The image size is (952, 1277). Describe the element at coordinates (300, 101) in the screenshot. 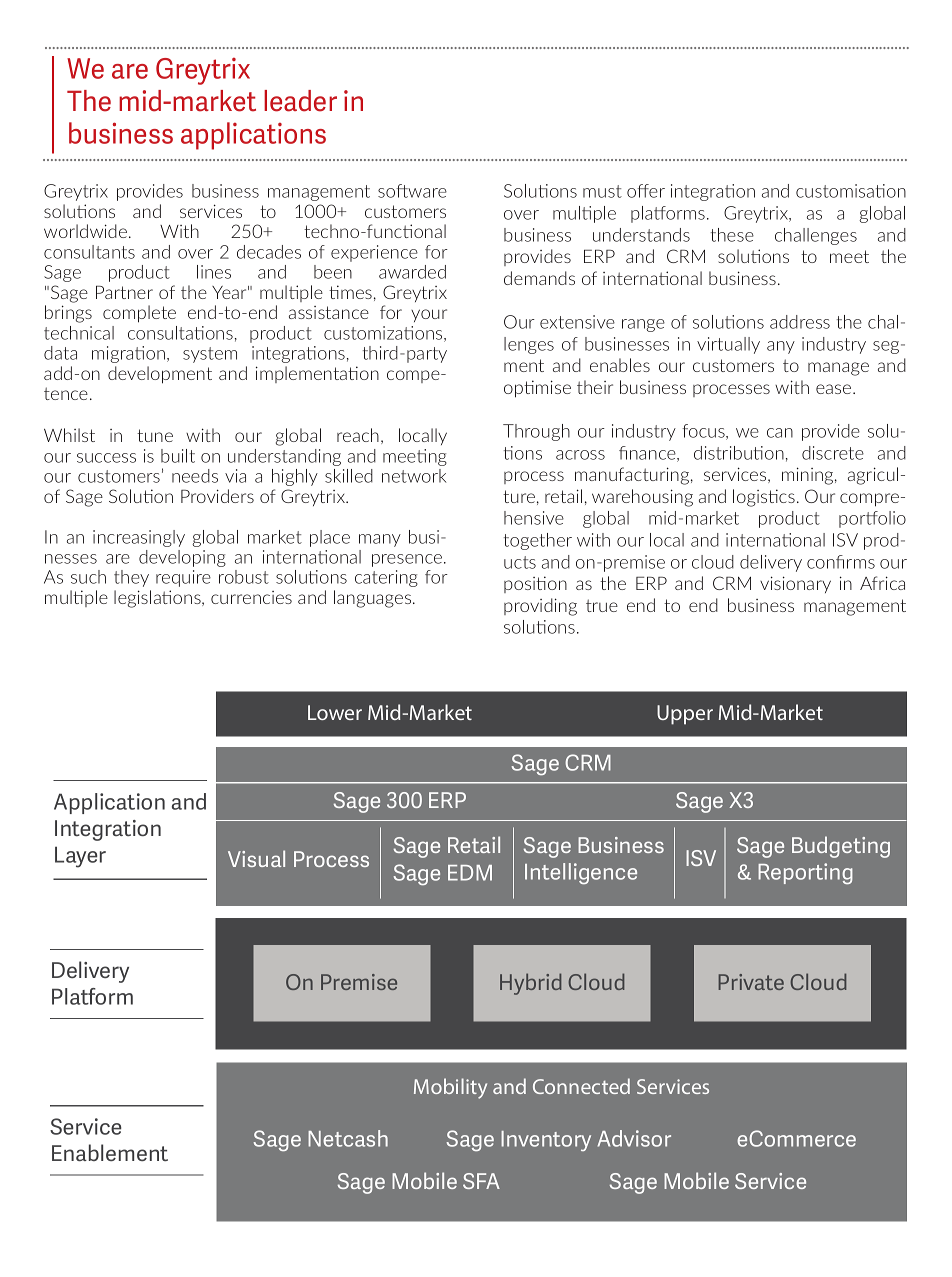

I see `leader` at that location.
